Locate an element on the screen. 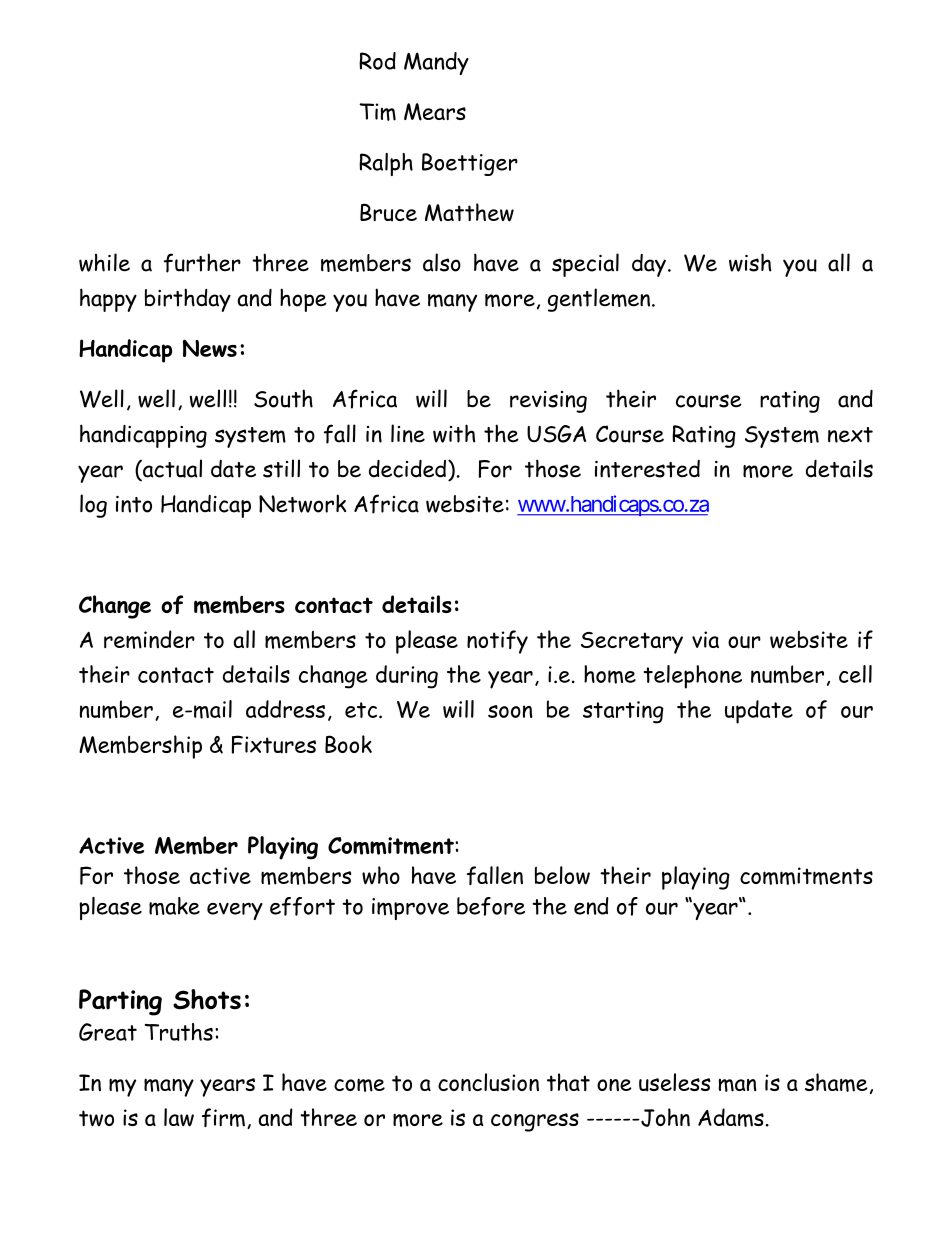 This screenshot has height=1233, width=952. reminder is located at coordinates (149, 639).
